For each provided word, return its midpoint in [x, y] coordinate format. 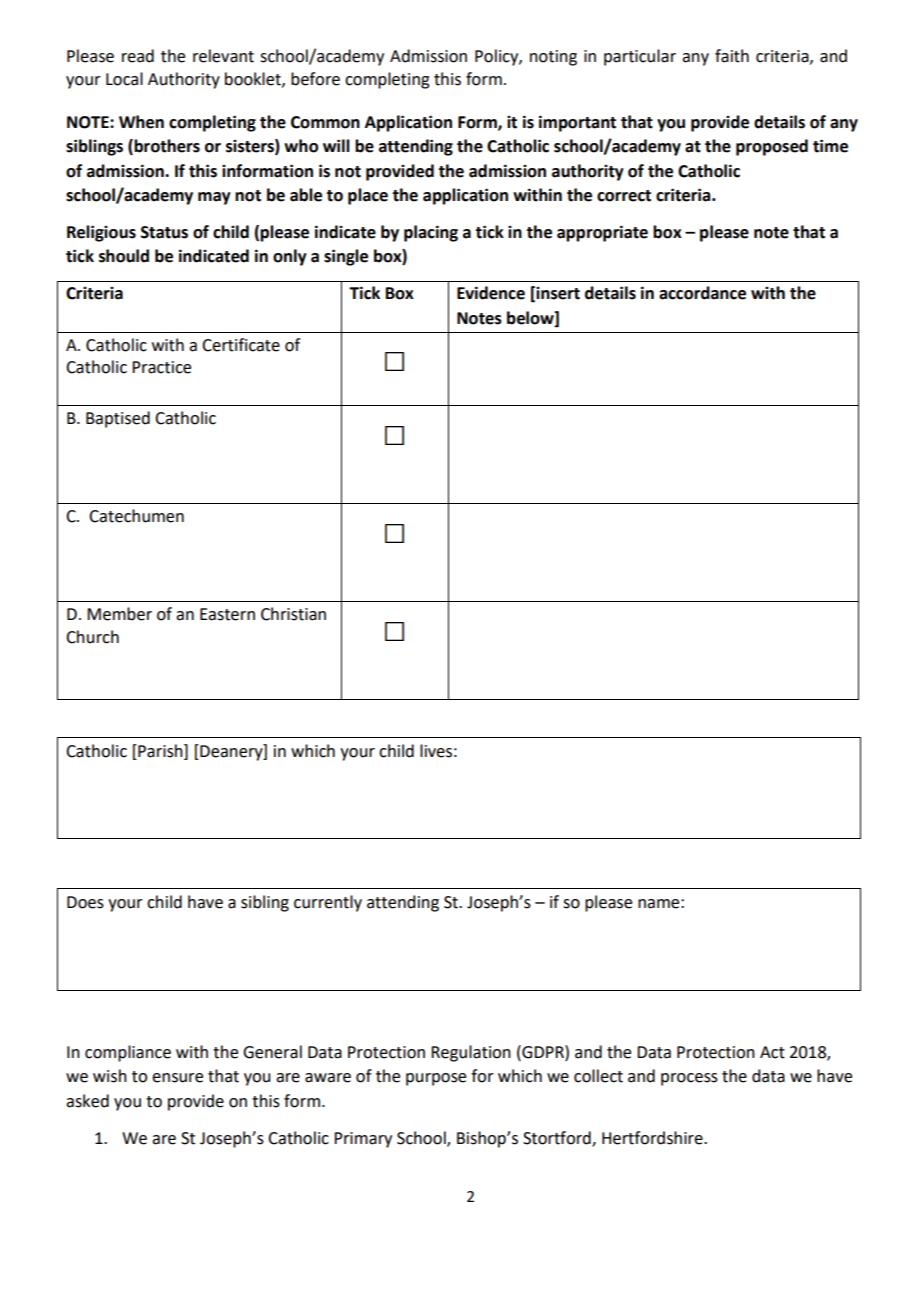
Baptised [118, 419]
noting [553, 58]
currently [328, 903]
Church [92, 637]
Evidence [491, 293]
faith [732, 56]
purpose [436, 1079]
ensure [177, 1078]
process [689, 1079]
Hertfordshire [653, 1138]
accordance [702, 293]
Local [124, 79]
